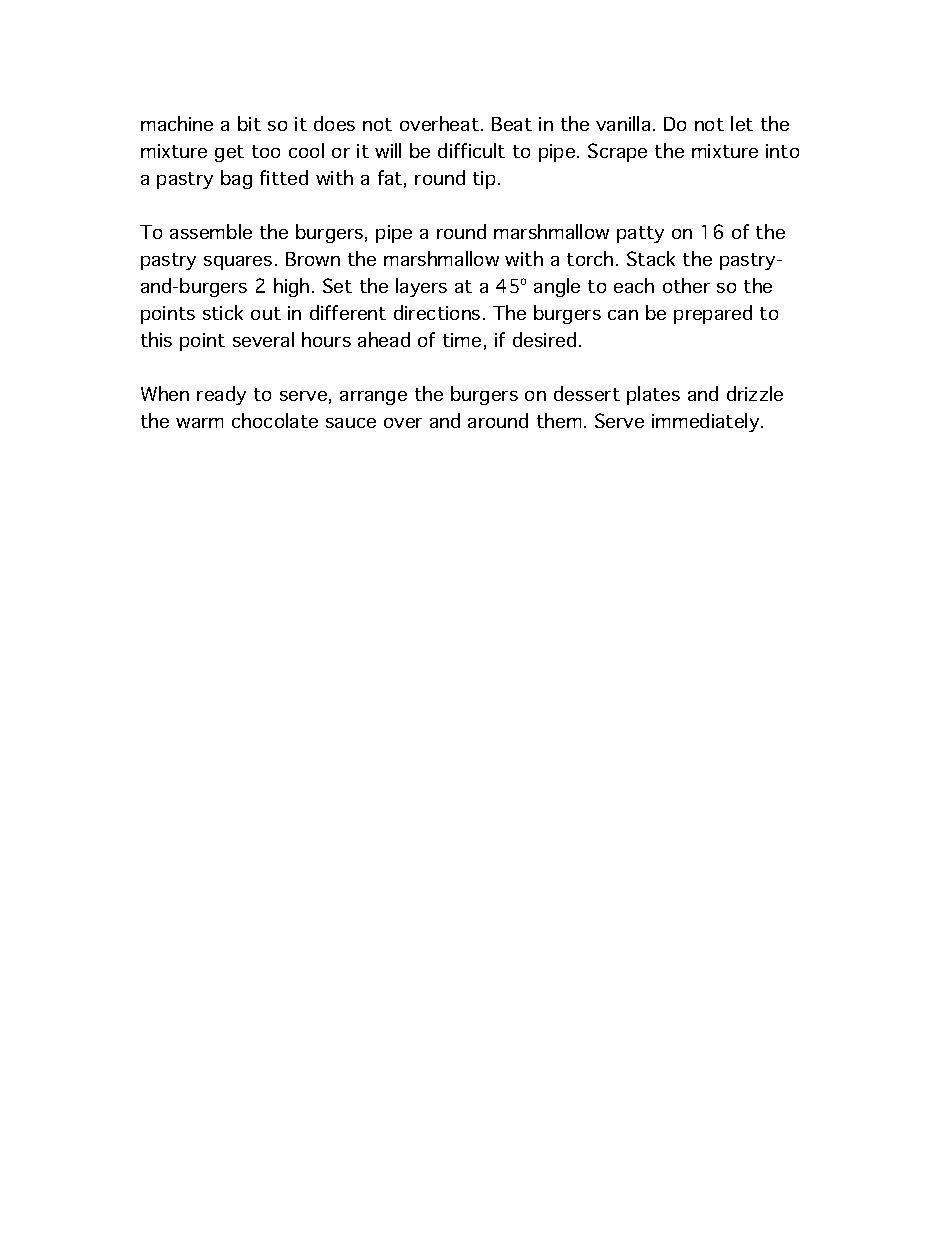 The width and height of the screenshot is (952, 1233). I want to click on them, so click(559, 420).
